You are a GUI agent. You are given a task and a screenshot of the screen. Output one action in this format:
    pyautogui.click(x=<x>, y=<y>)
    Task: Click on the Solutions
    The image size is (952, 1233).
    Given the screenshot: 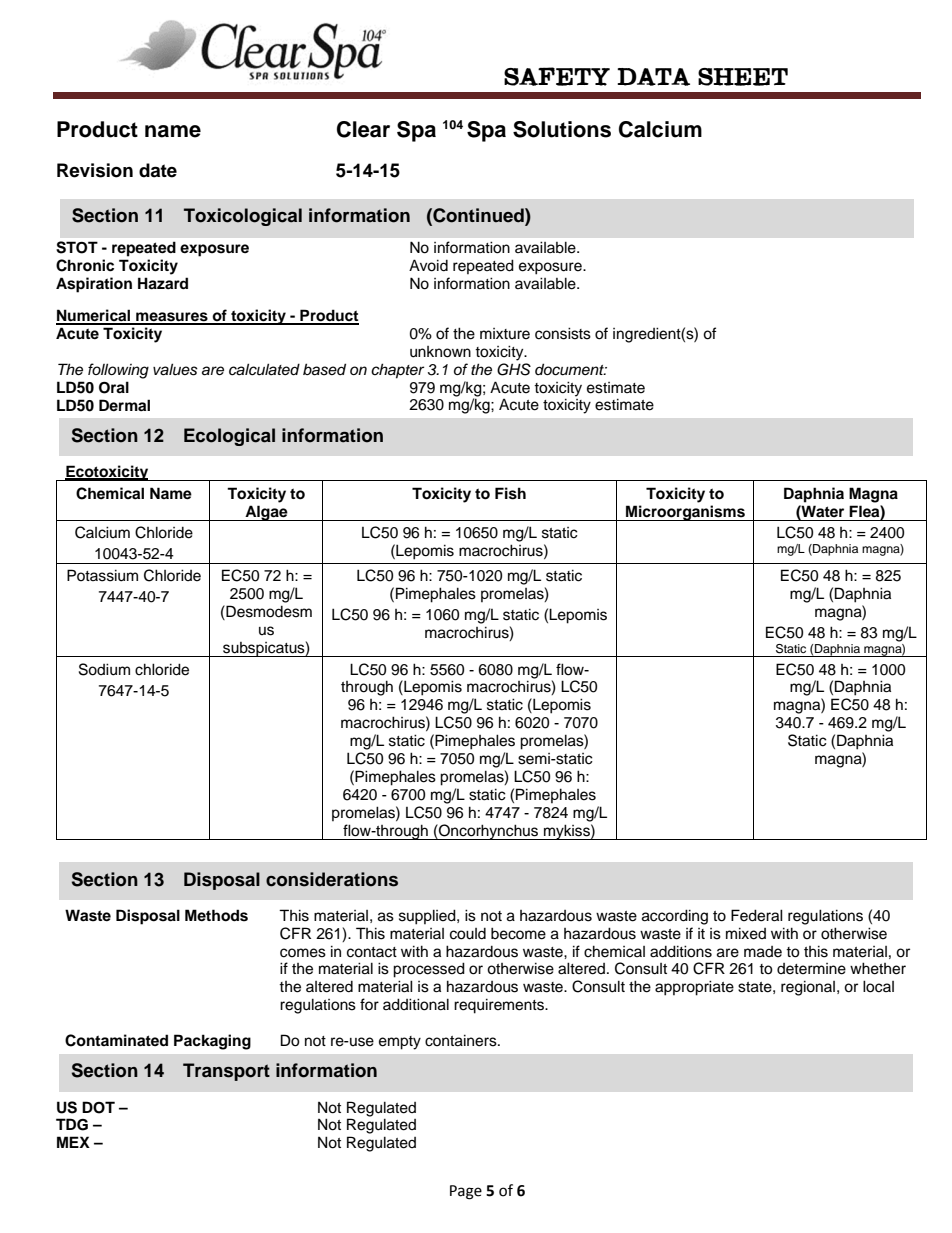 What is the action you would take?
    pyautogui.click(x=562, y=129)
